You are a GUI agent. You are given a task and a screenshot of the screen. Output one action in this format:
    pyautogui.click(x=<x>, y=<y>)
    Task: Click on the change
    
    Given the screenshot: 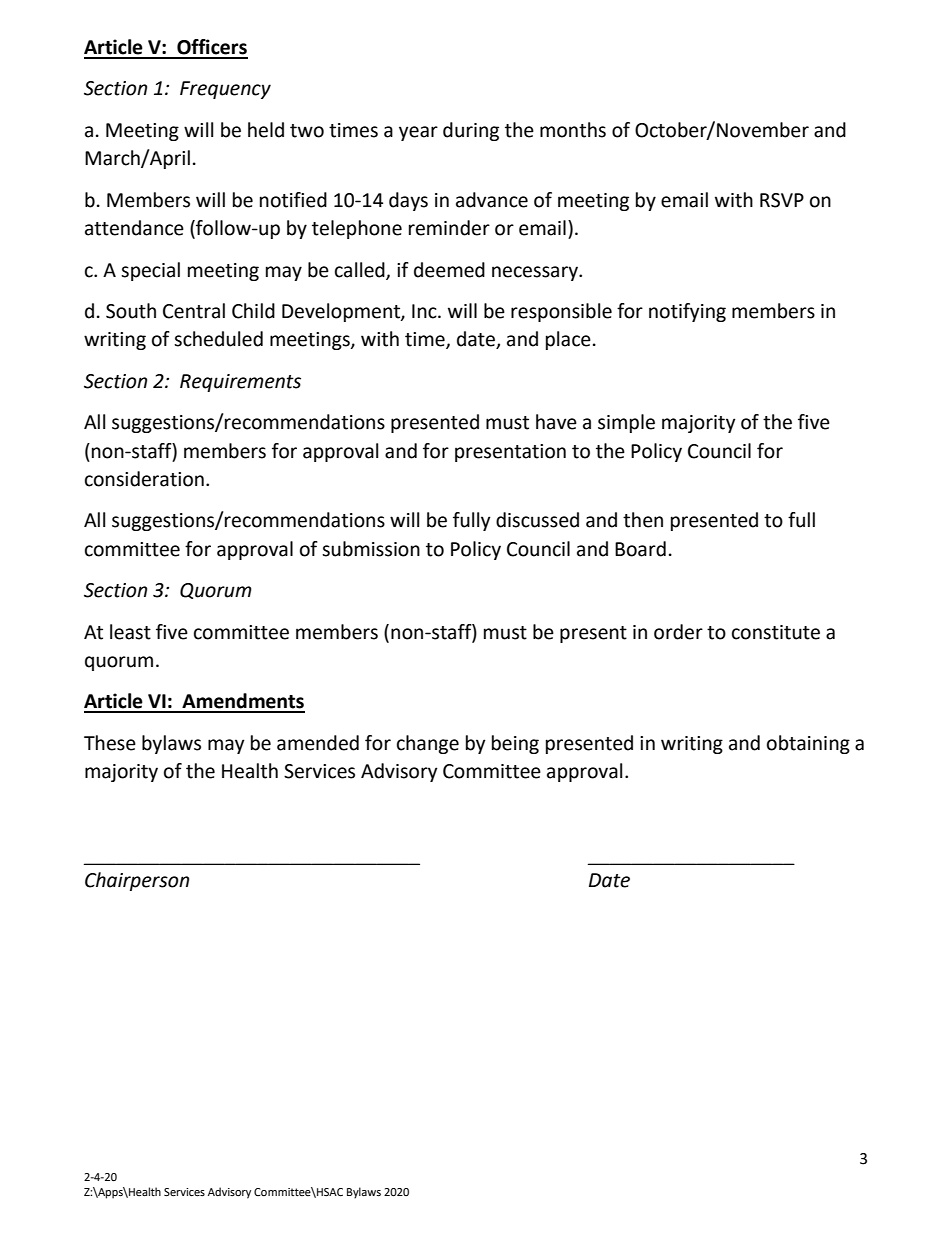 What is the action you would take?
    pyautogui.click(x=428, y=744)
